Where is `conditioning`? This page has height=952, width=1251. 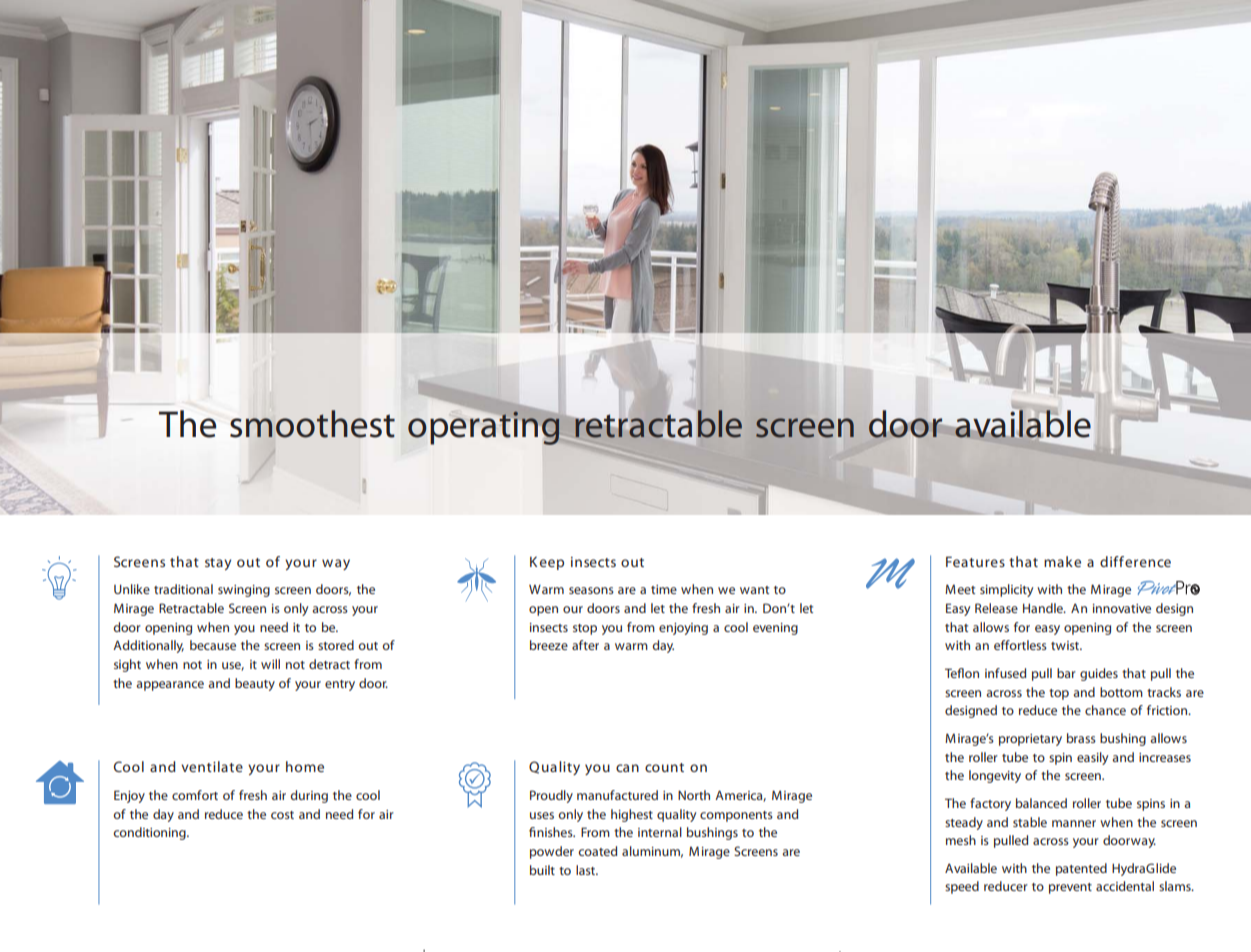 conditioning is located at coordinates (150, 833).
